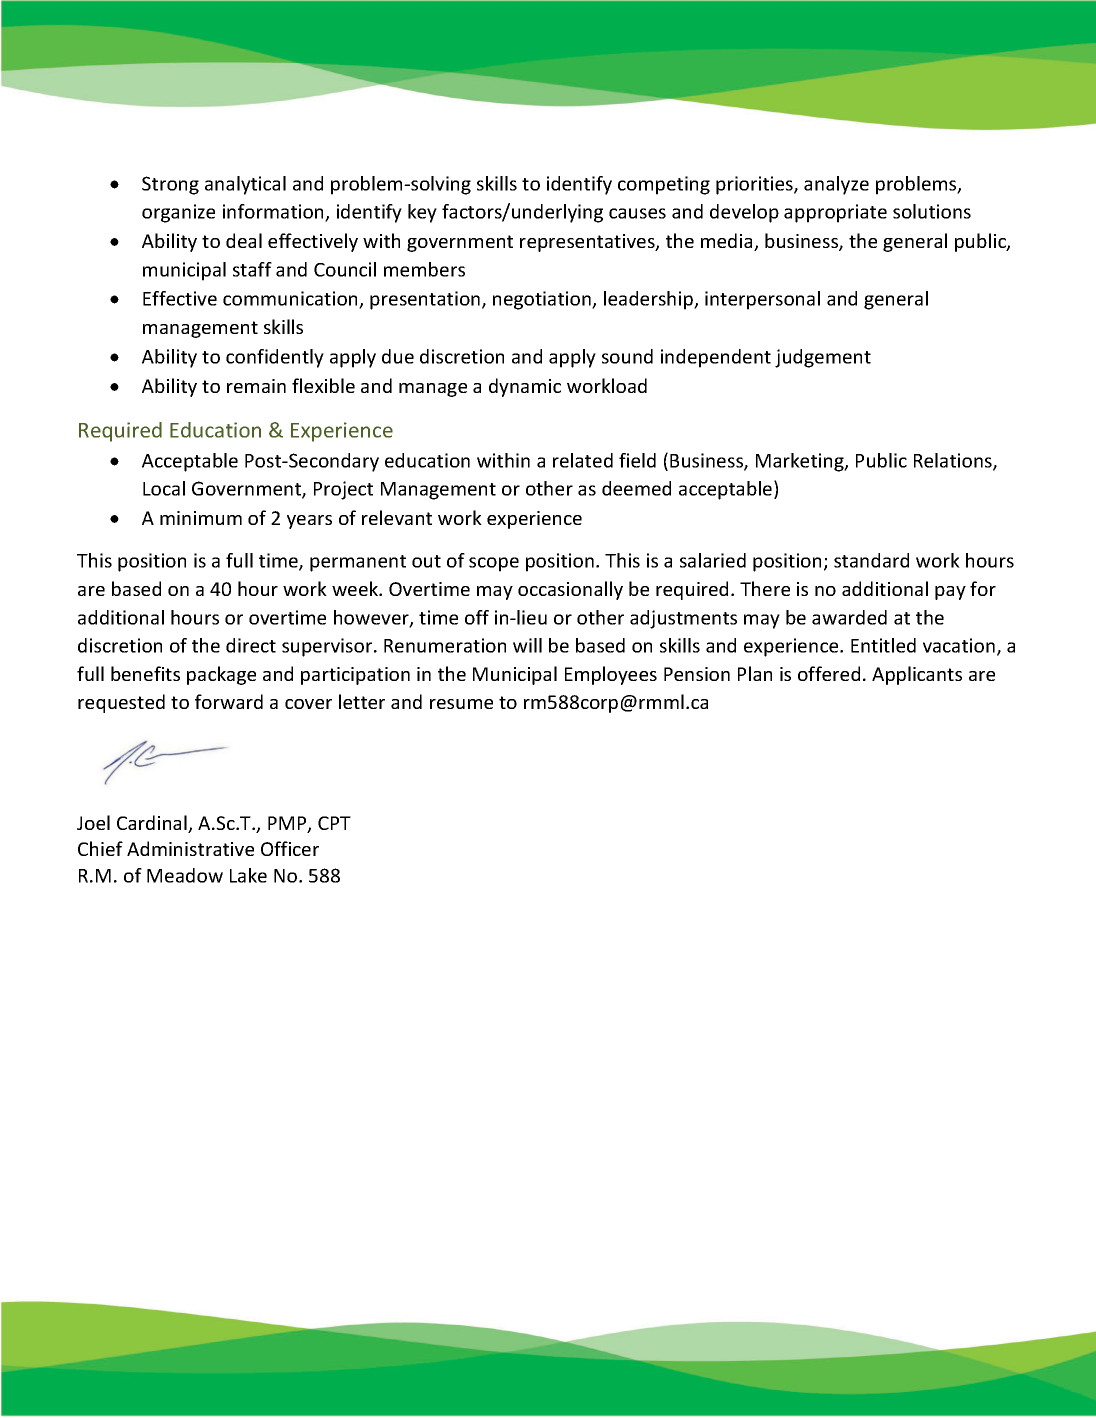 This screenshot has width=1096, height=1418. What do you see at coordinates (883, 645) in the screenshot?
I see `Entitled` at bounding box center [883, 645].
